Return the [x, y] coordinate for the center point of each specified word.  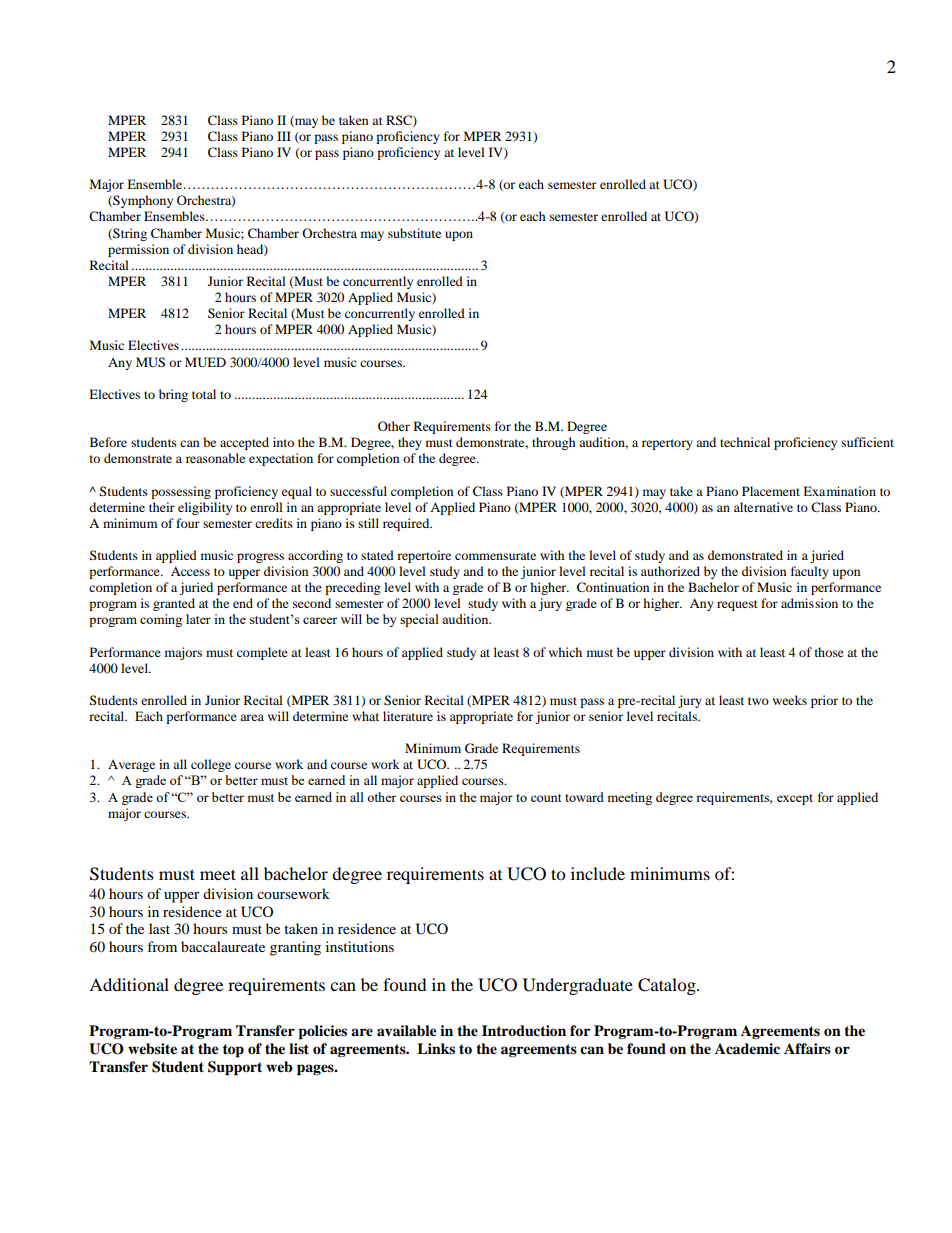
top [233, 1051]
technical [745, 442]
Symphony [142, 201]
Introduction [524, 1031]
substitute [414, 233]
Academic [747, 1048]
